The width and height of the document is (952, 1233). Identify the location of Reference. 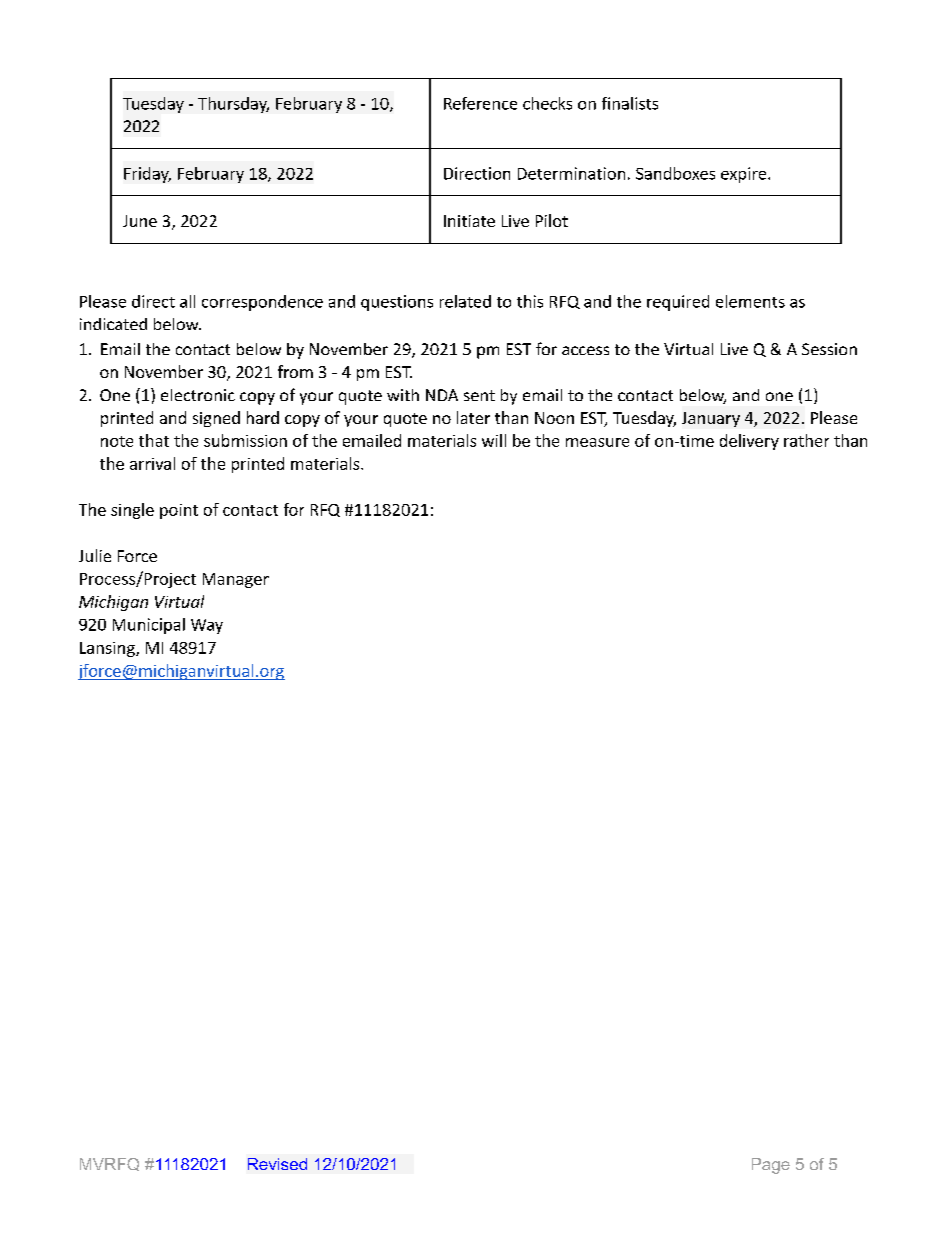
(480, 103).
